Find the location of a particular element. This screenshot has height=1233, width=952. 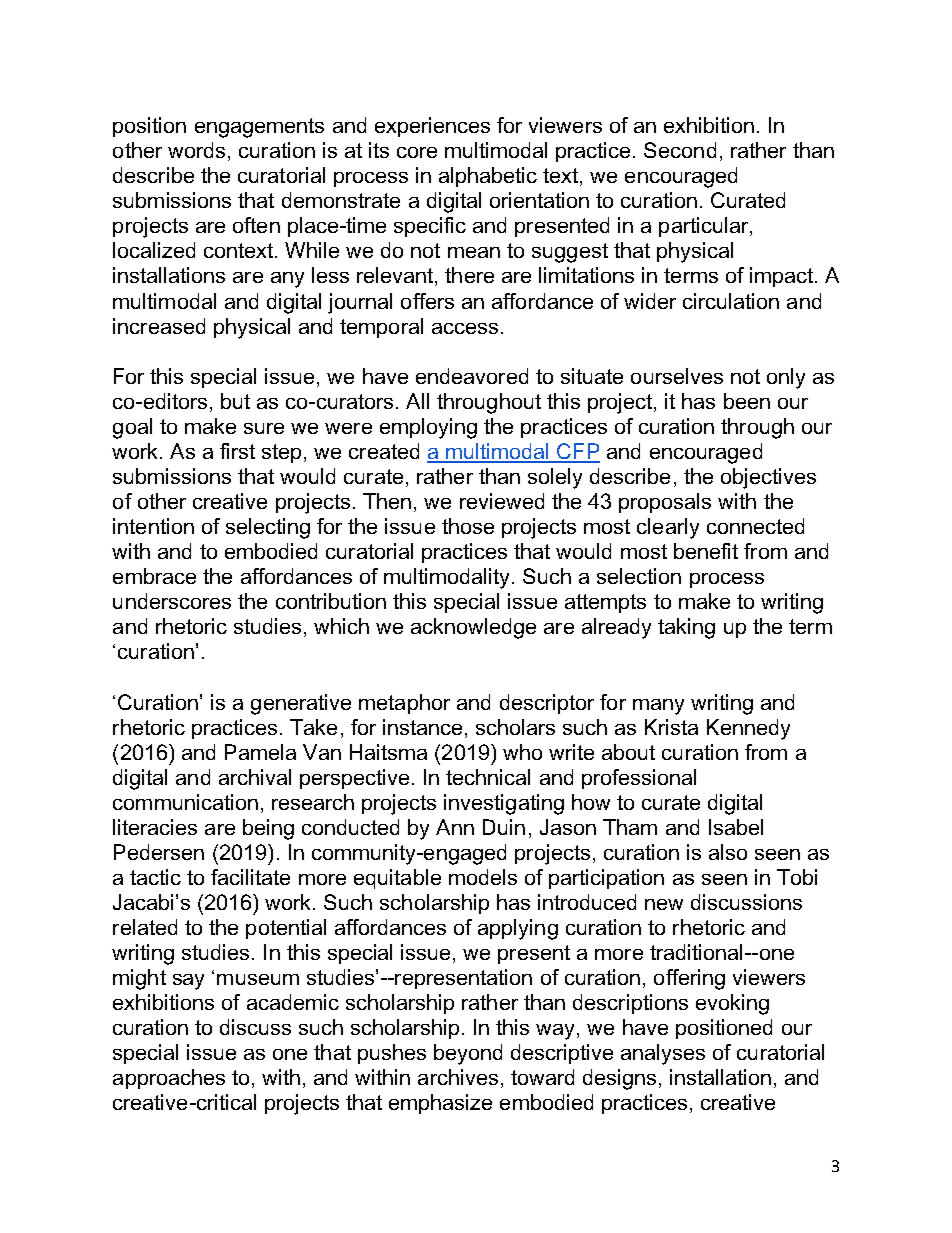

archives is located at coordinates (458, 1077).
